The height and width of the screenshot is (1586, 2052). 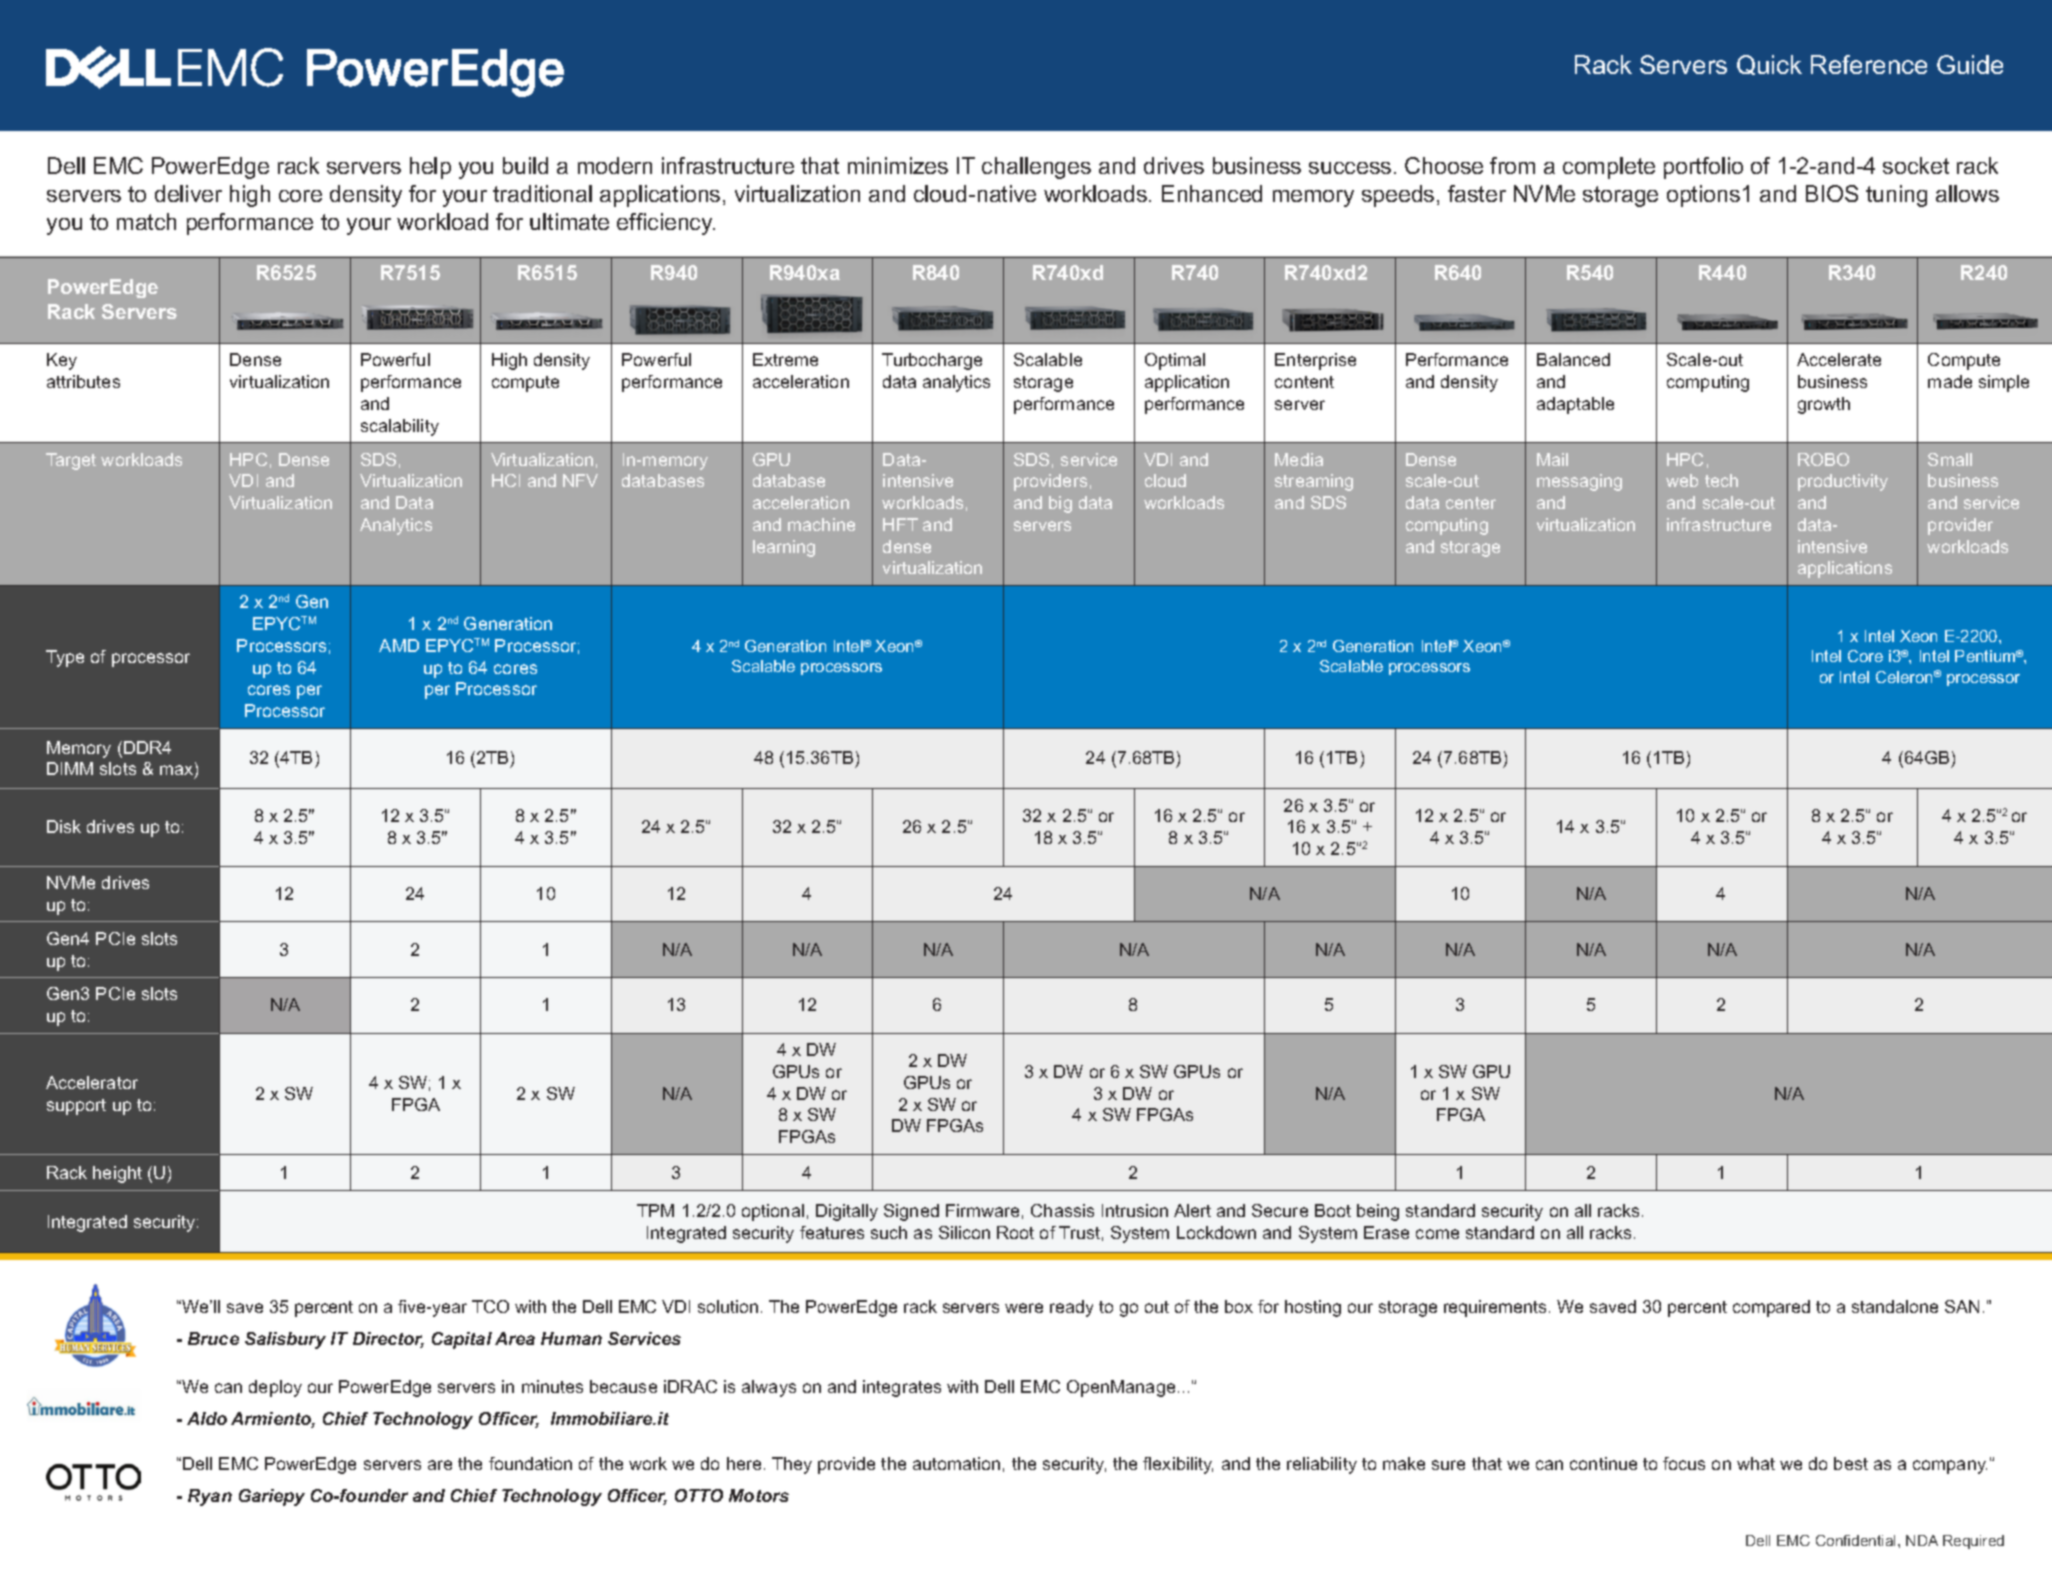 I want to click on automation, so click(x=956, y=1463).
